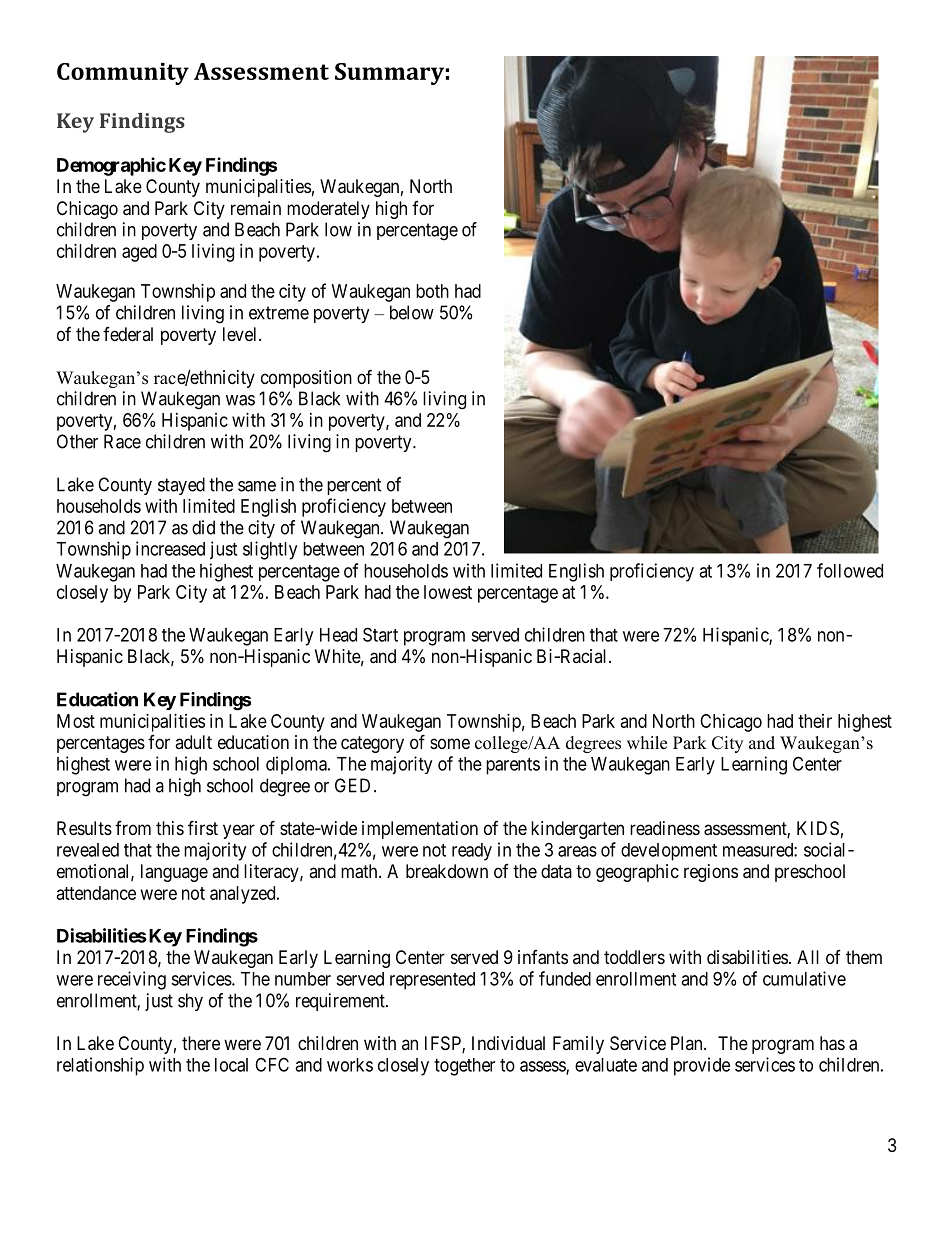 Image resolution: width=952 pixels, height=1233 pixels. Describe the element at coordinates (201, 1043) in the screenshot. I see `there` at that location.
